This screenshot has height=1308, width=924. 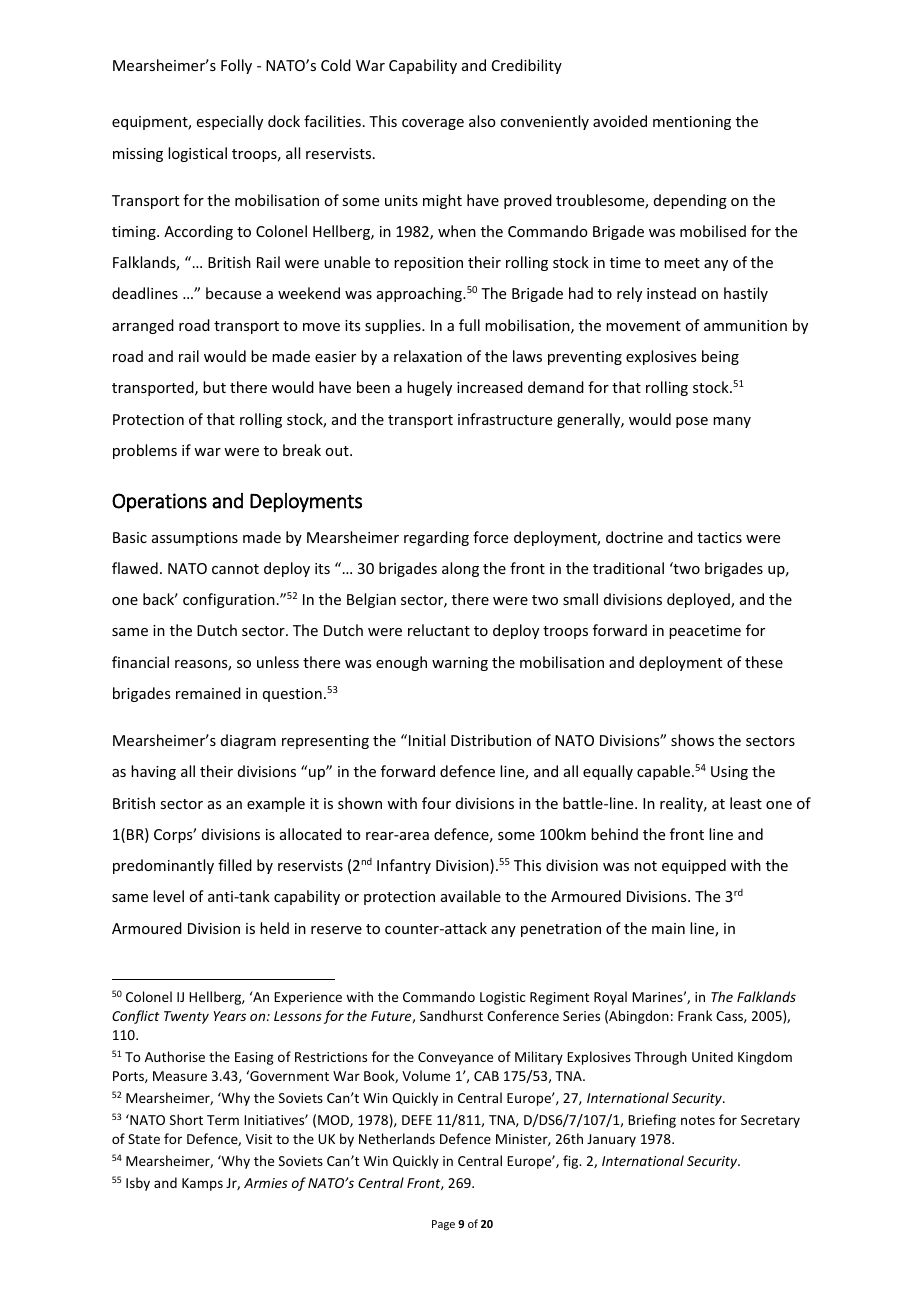 I want to click on coverage, so click(x=433, y=124).
